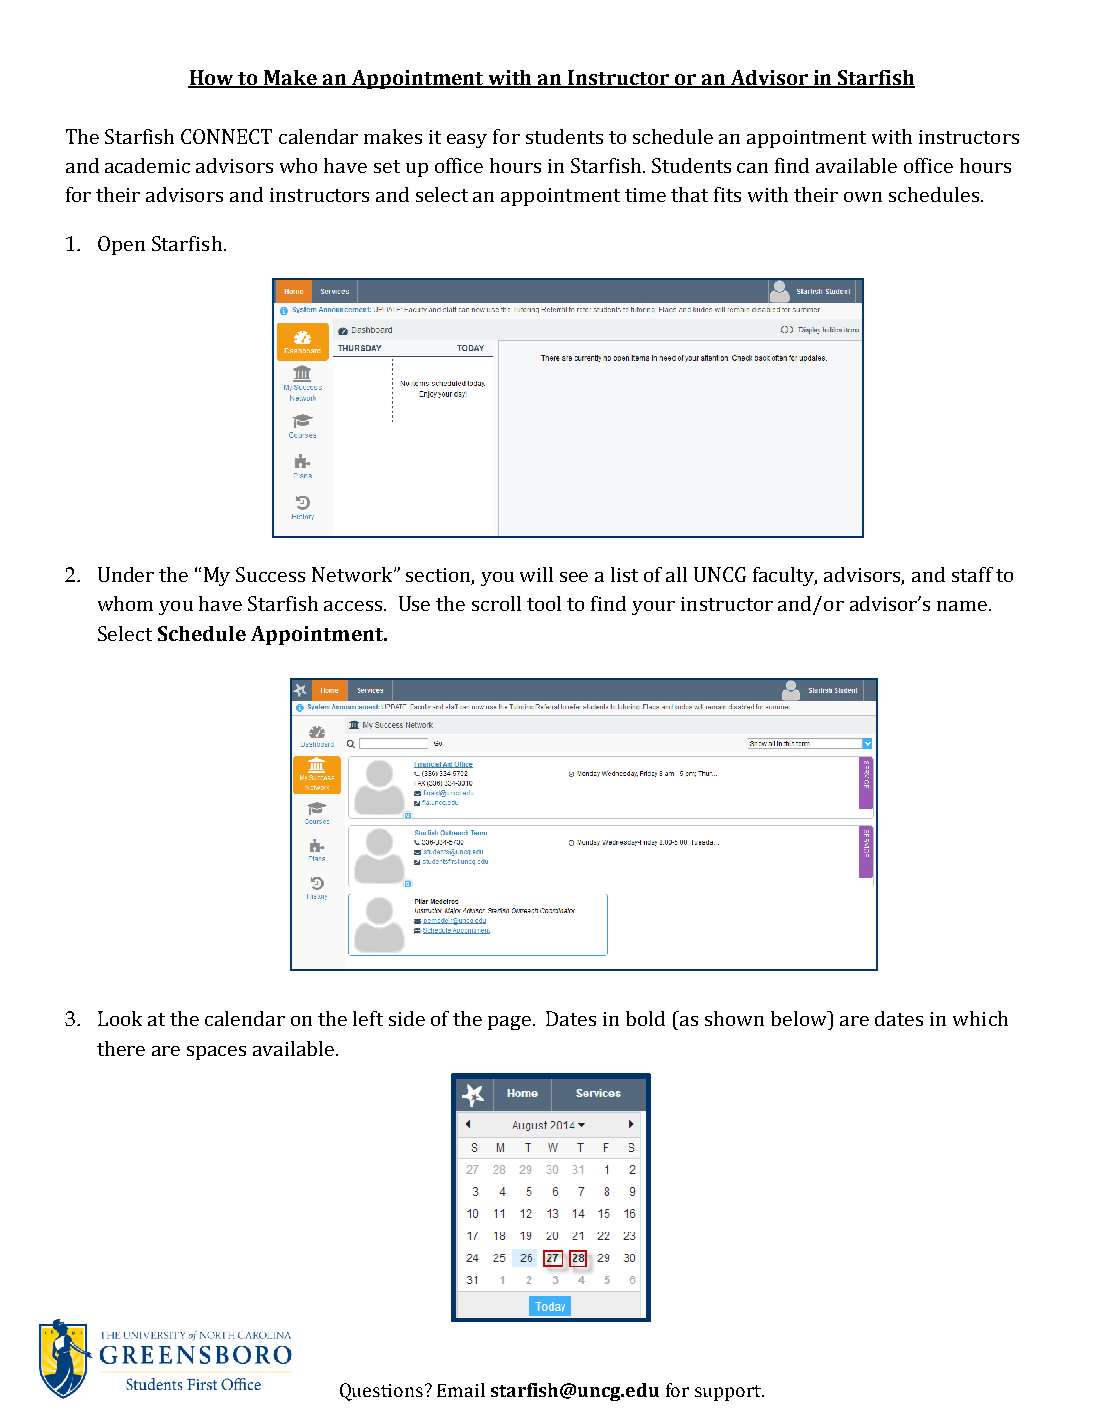 This page has width=1104, height=1428. Describe the element at coordinates (467, 141) in the page. I see `easy` at that location.
